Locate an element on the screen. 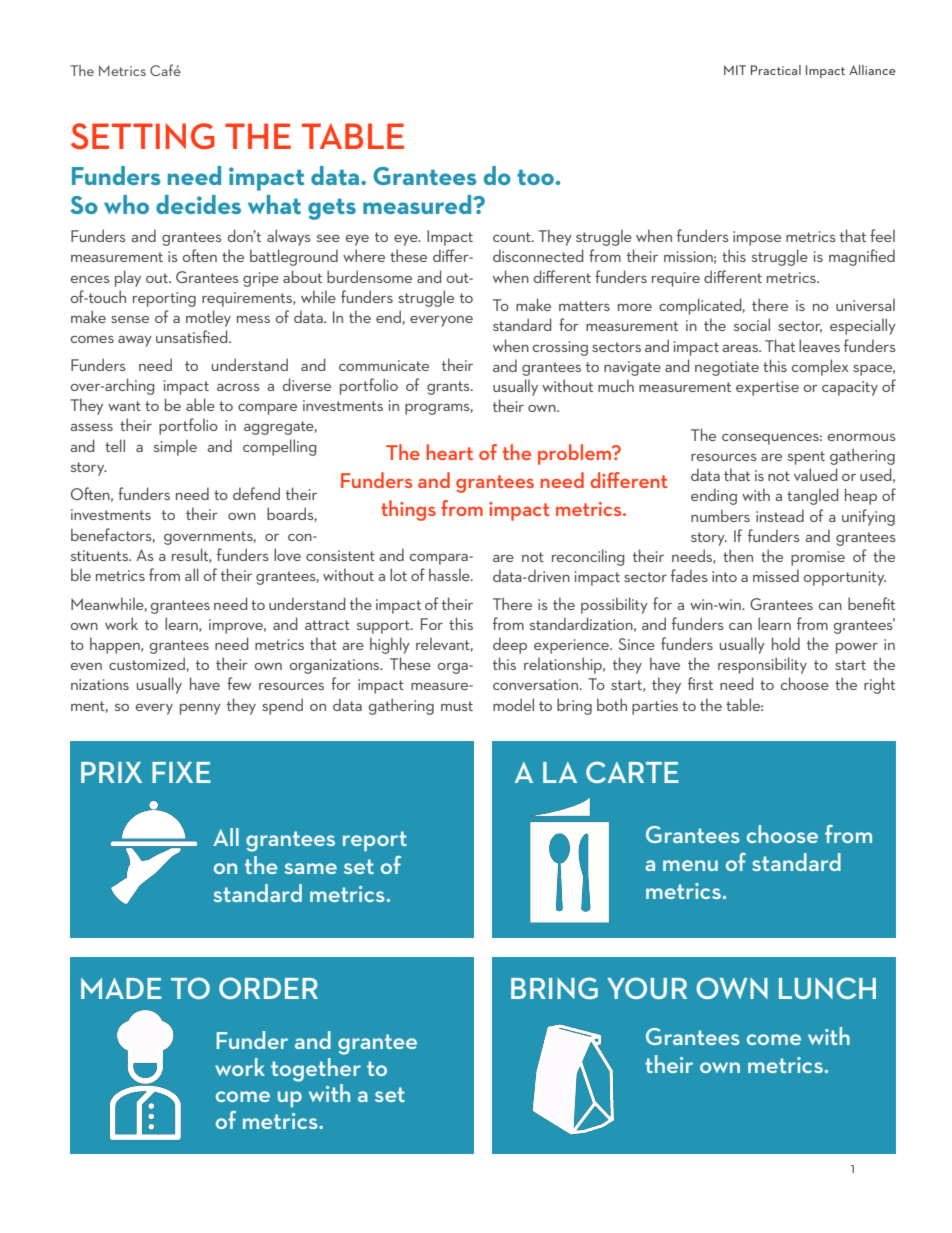 This screenshot has width=952, height=1233. together is located at coordinates (316, 1070).
